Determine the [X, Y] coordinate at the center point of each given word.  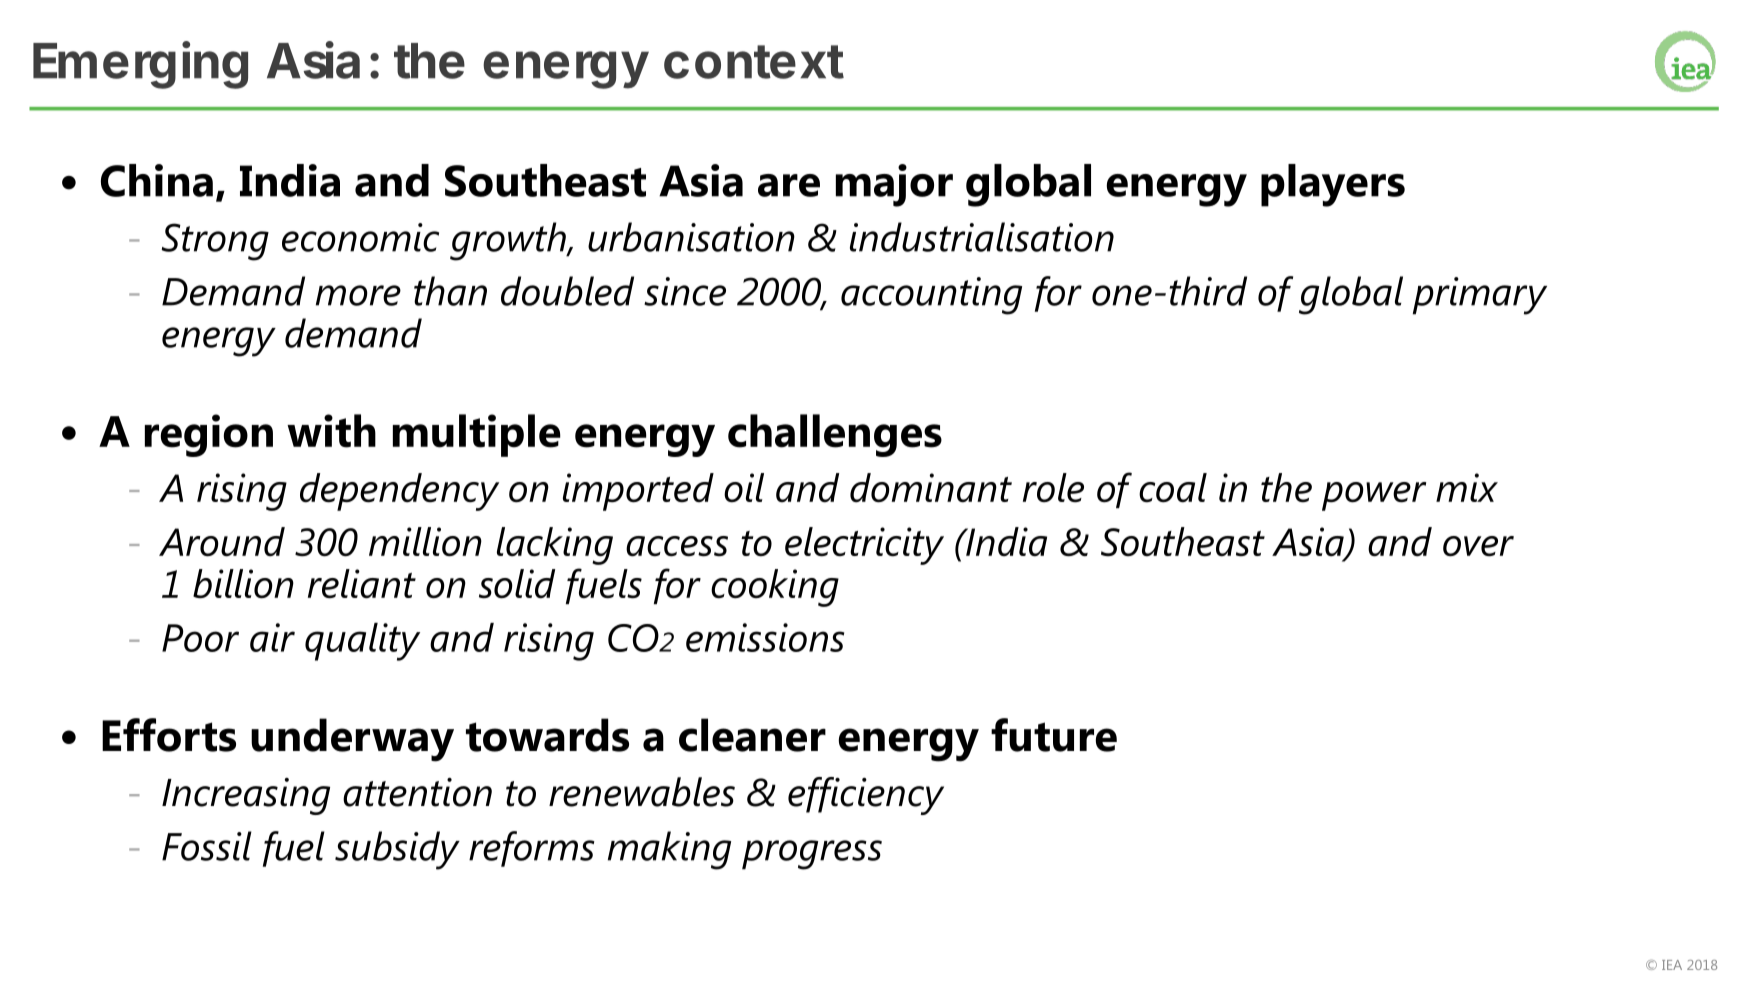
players [1333, 185]
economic [360, 237]
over [1478, 546]
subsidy [397, 850]
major [894, 185]
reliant [362, 584]
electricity [864, 546]
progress [812, 855]
